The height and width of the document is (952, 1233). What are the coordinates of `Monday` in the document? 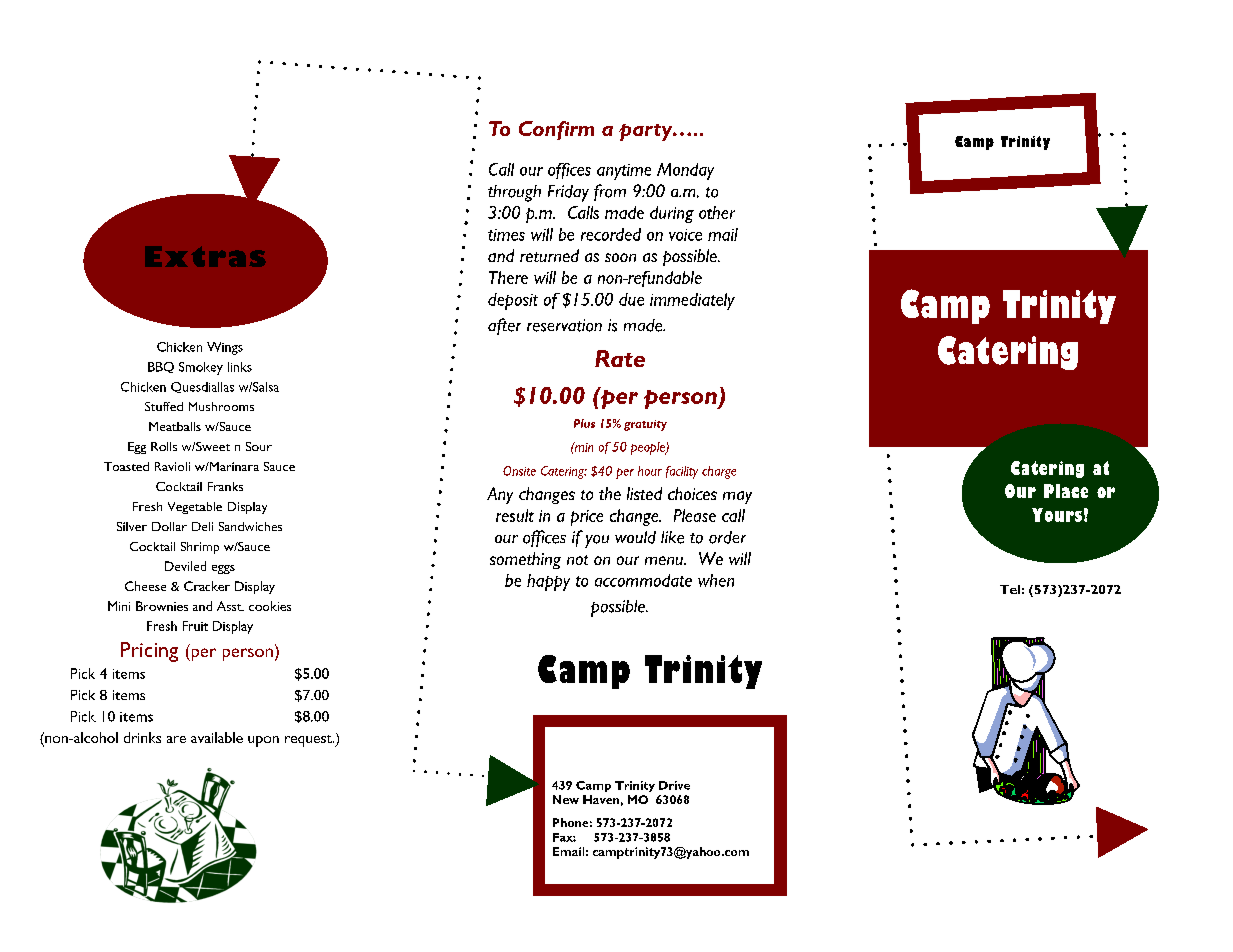 It's located at (685, 171).
